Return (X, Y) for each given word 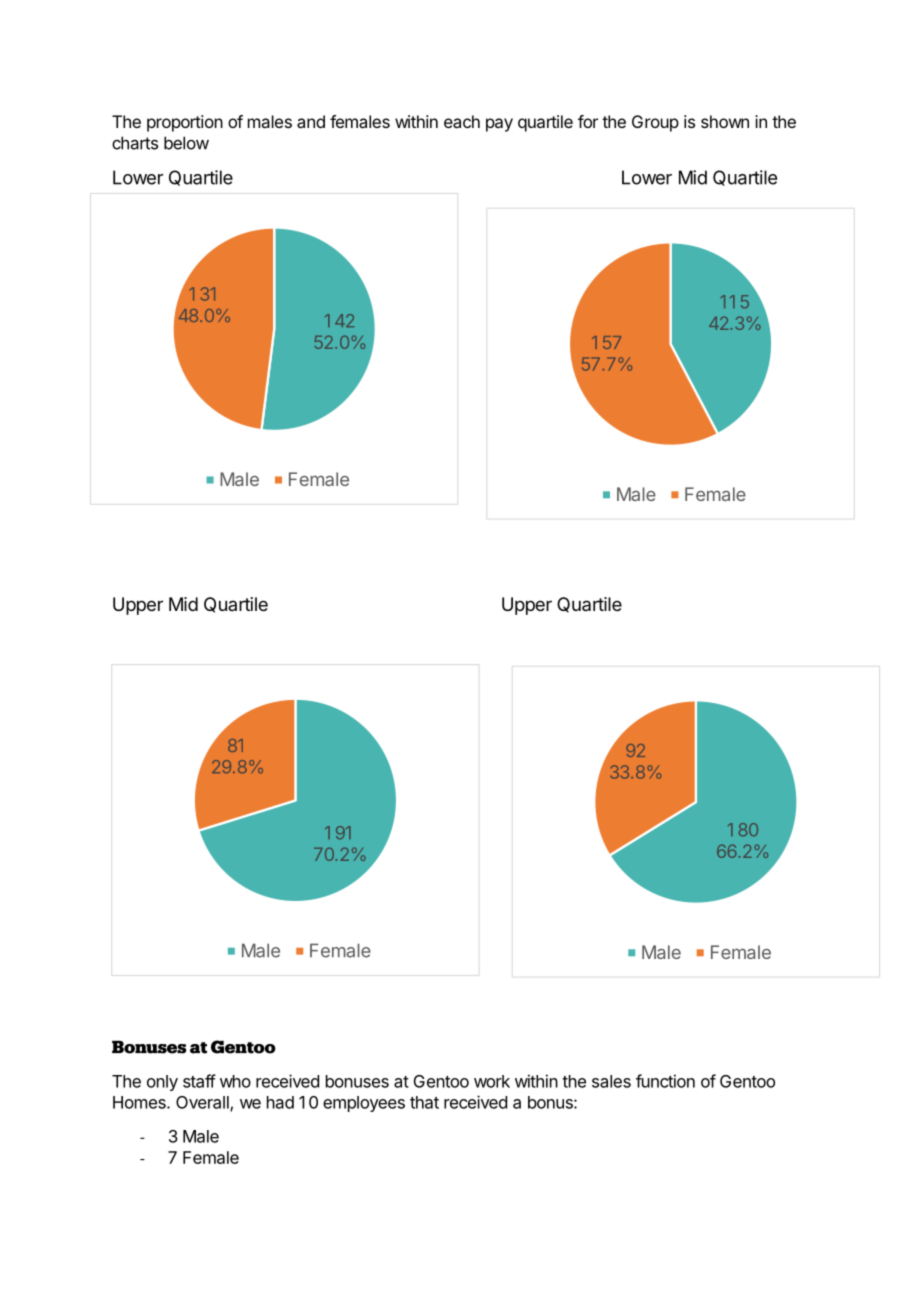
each (462, 121)
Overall (203, 1103)
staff (199, 1081)
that (424, 1102)
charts (135, 143)
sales (611, 1081)
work (492, 1081)
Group (655, 123)
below (186, 143)
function (665, 1081)
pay (499, 125)
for (588, 121)
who (235, 1081)
